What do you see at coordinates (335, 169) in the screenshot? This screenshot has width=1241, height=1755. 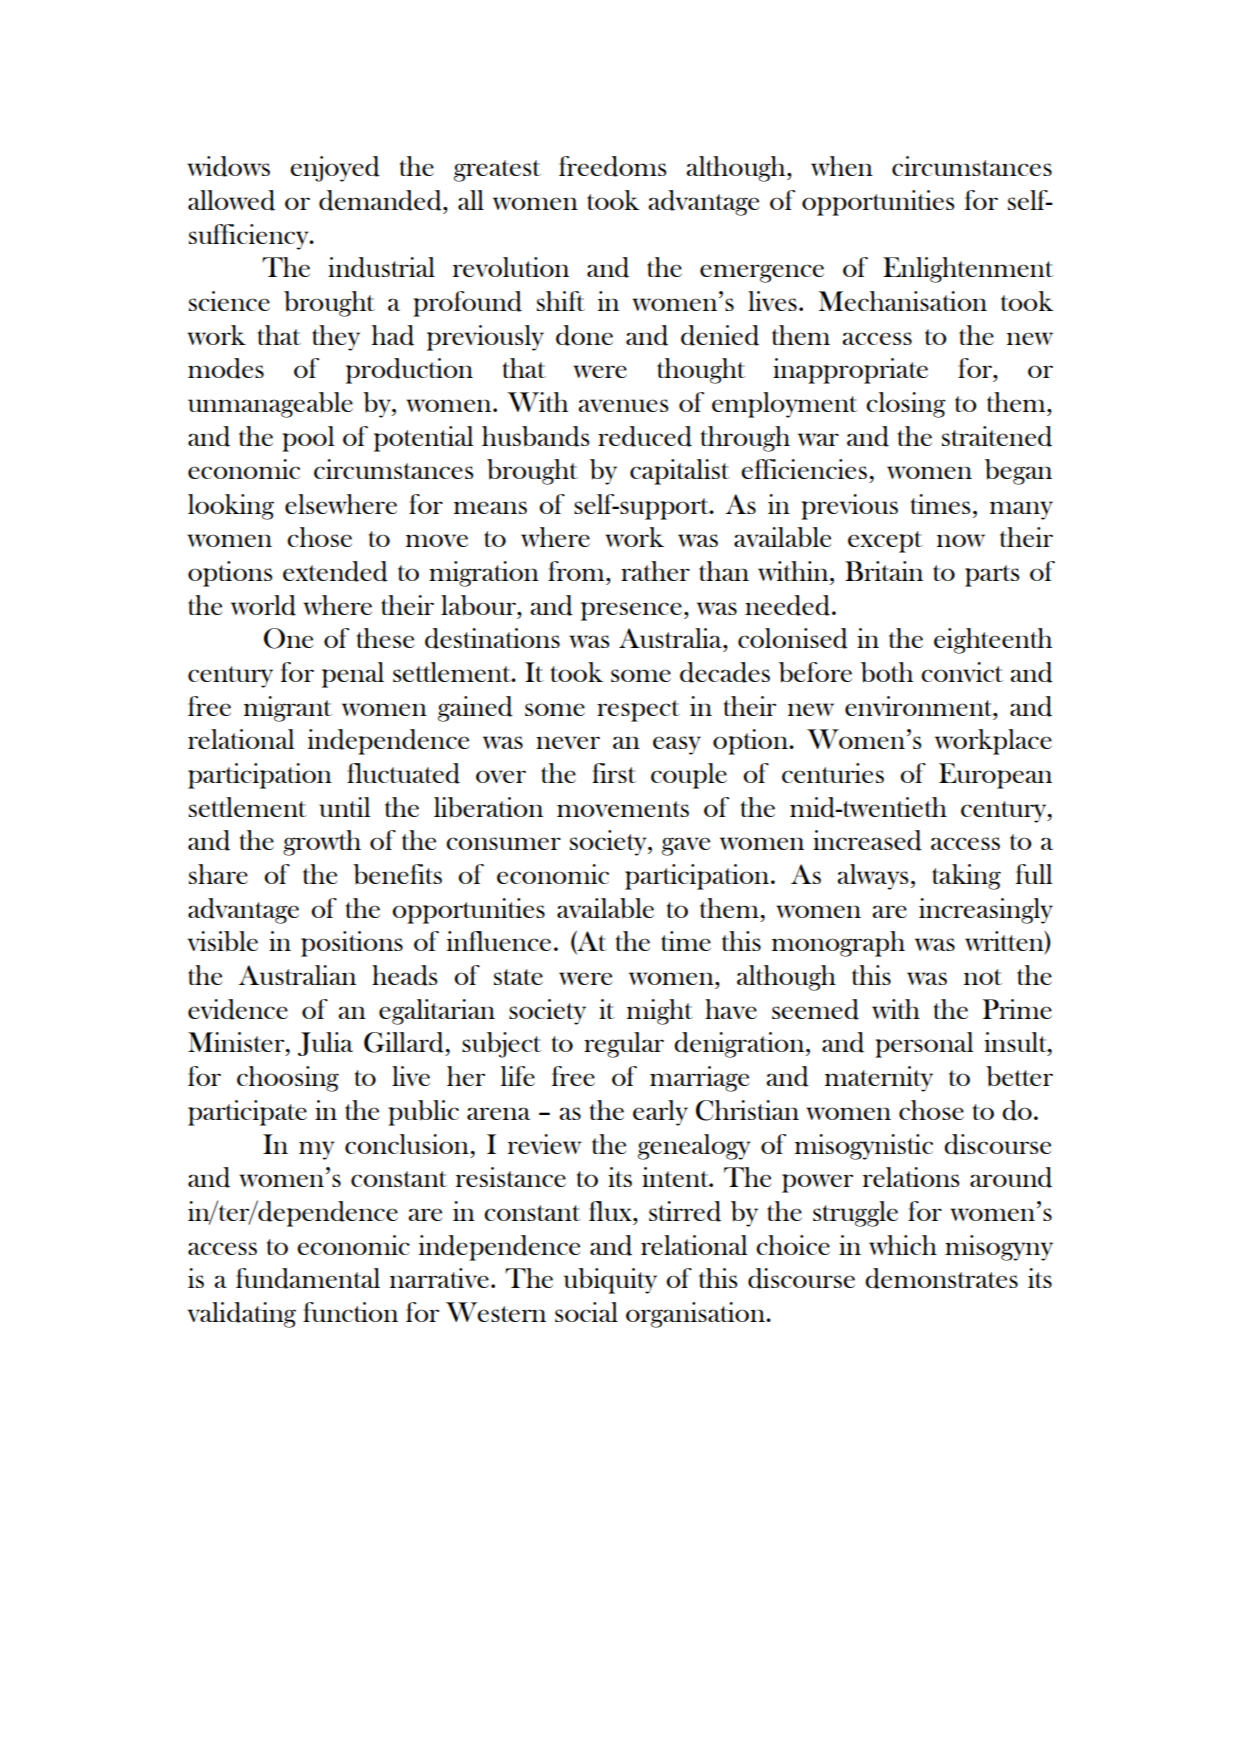 I see `enjoyed` at bounding box center [335, 169].
